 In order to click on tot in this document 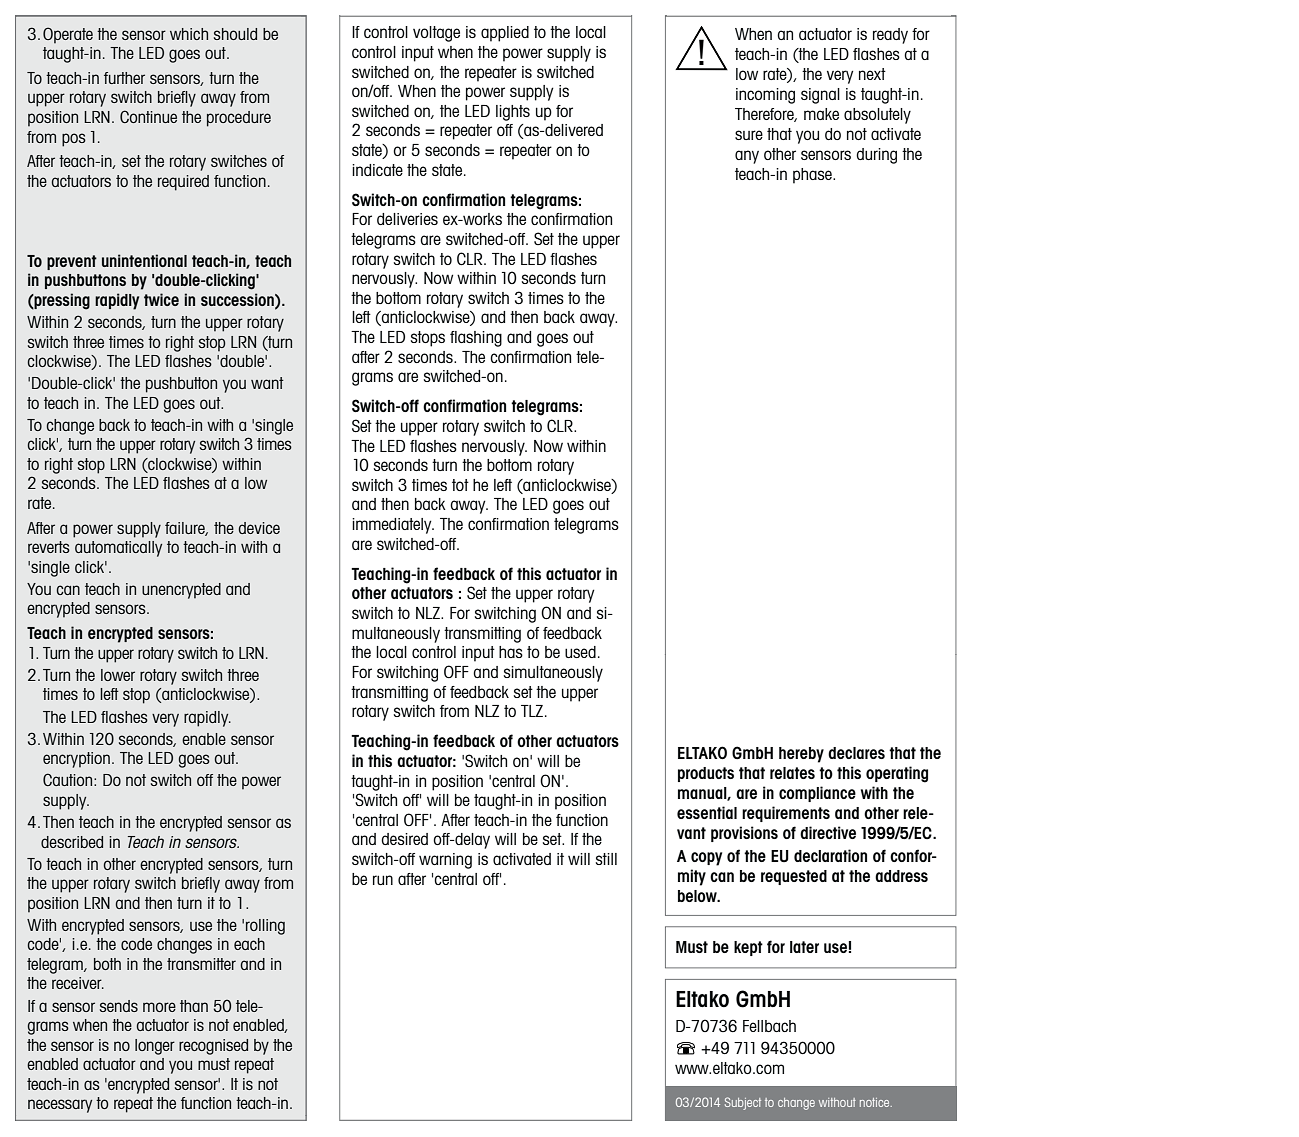, I will do `click(460, 485)`.
